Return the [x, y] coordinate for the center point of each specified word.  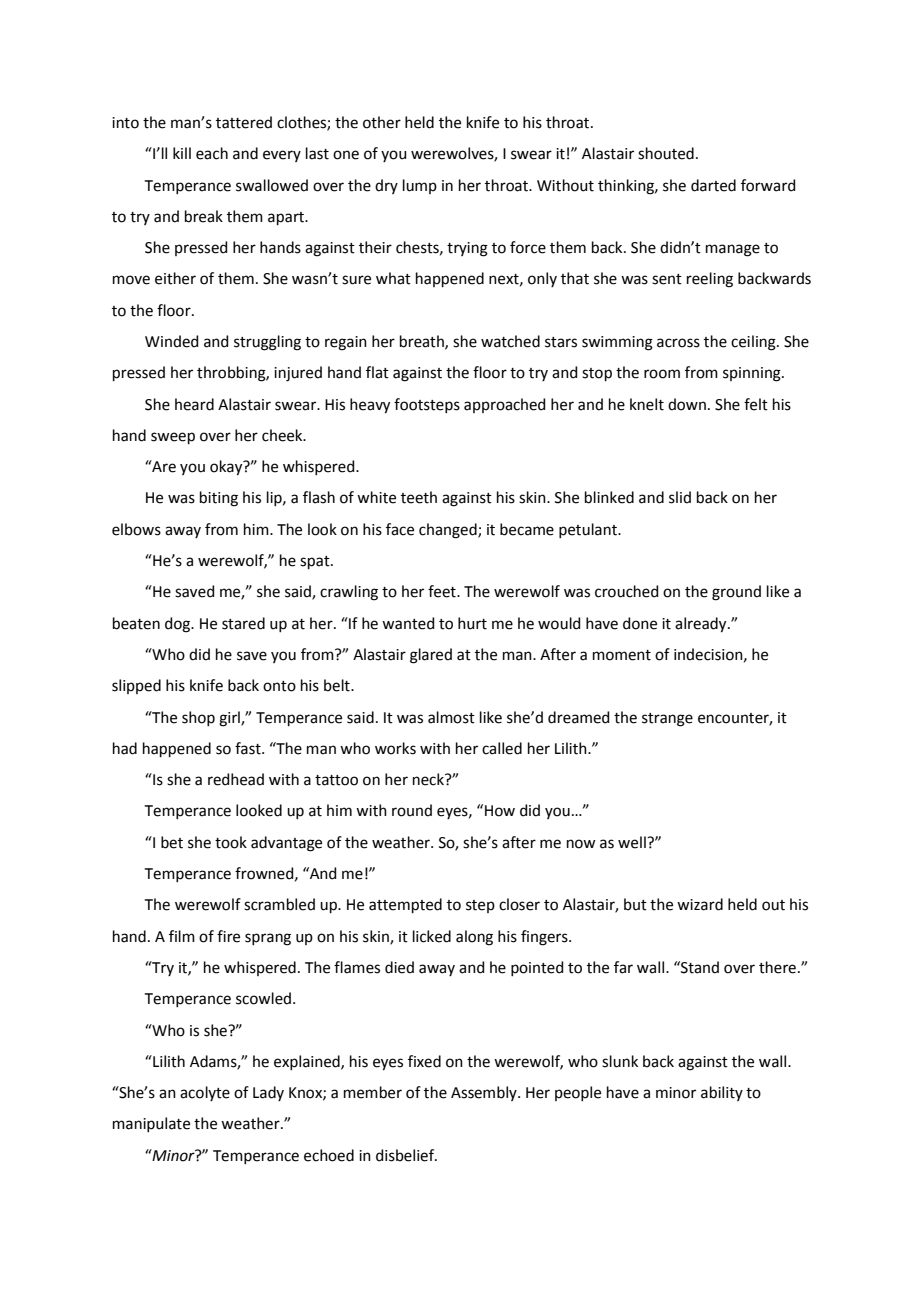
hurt [472, 623]
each [212, 153]
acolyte [205, 1093]
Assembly [485, 1093]
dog [179, 625]
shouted [666, 153]
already [702, 625]
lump [420, 186]
